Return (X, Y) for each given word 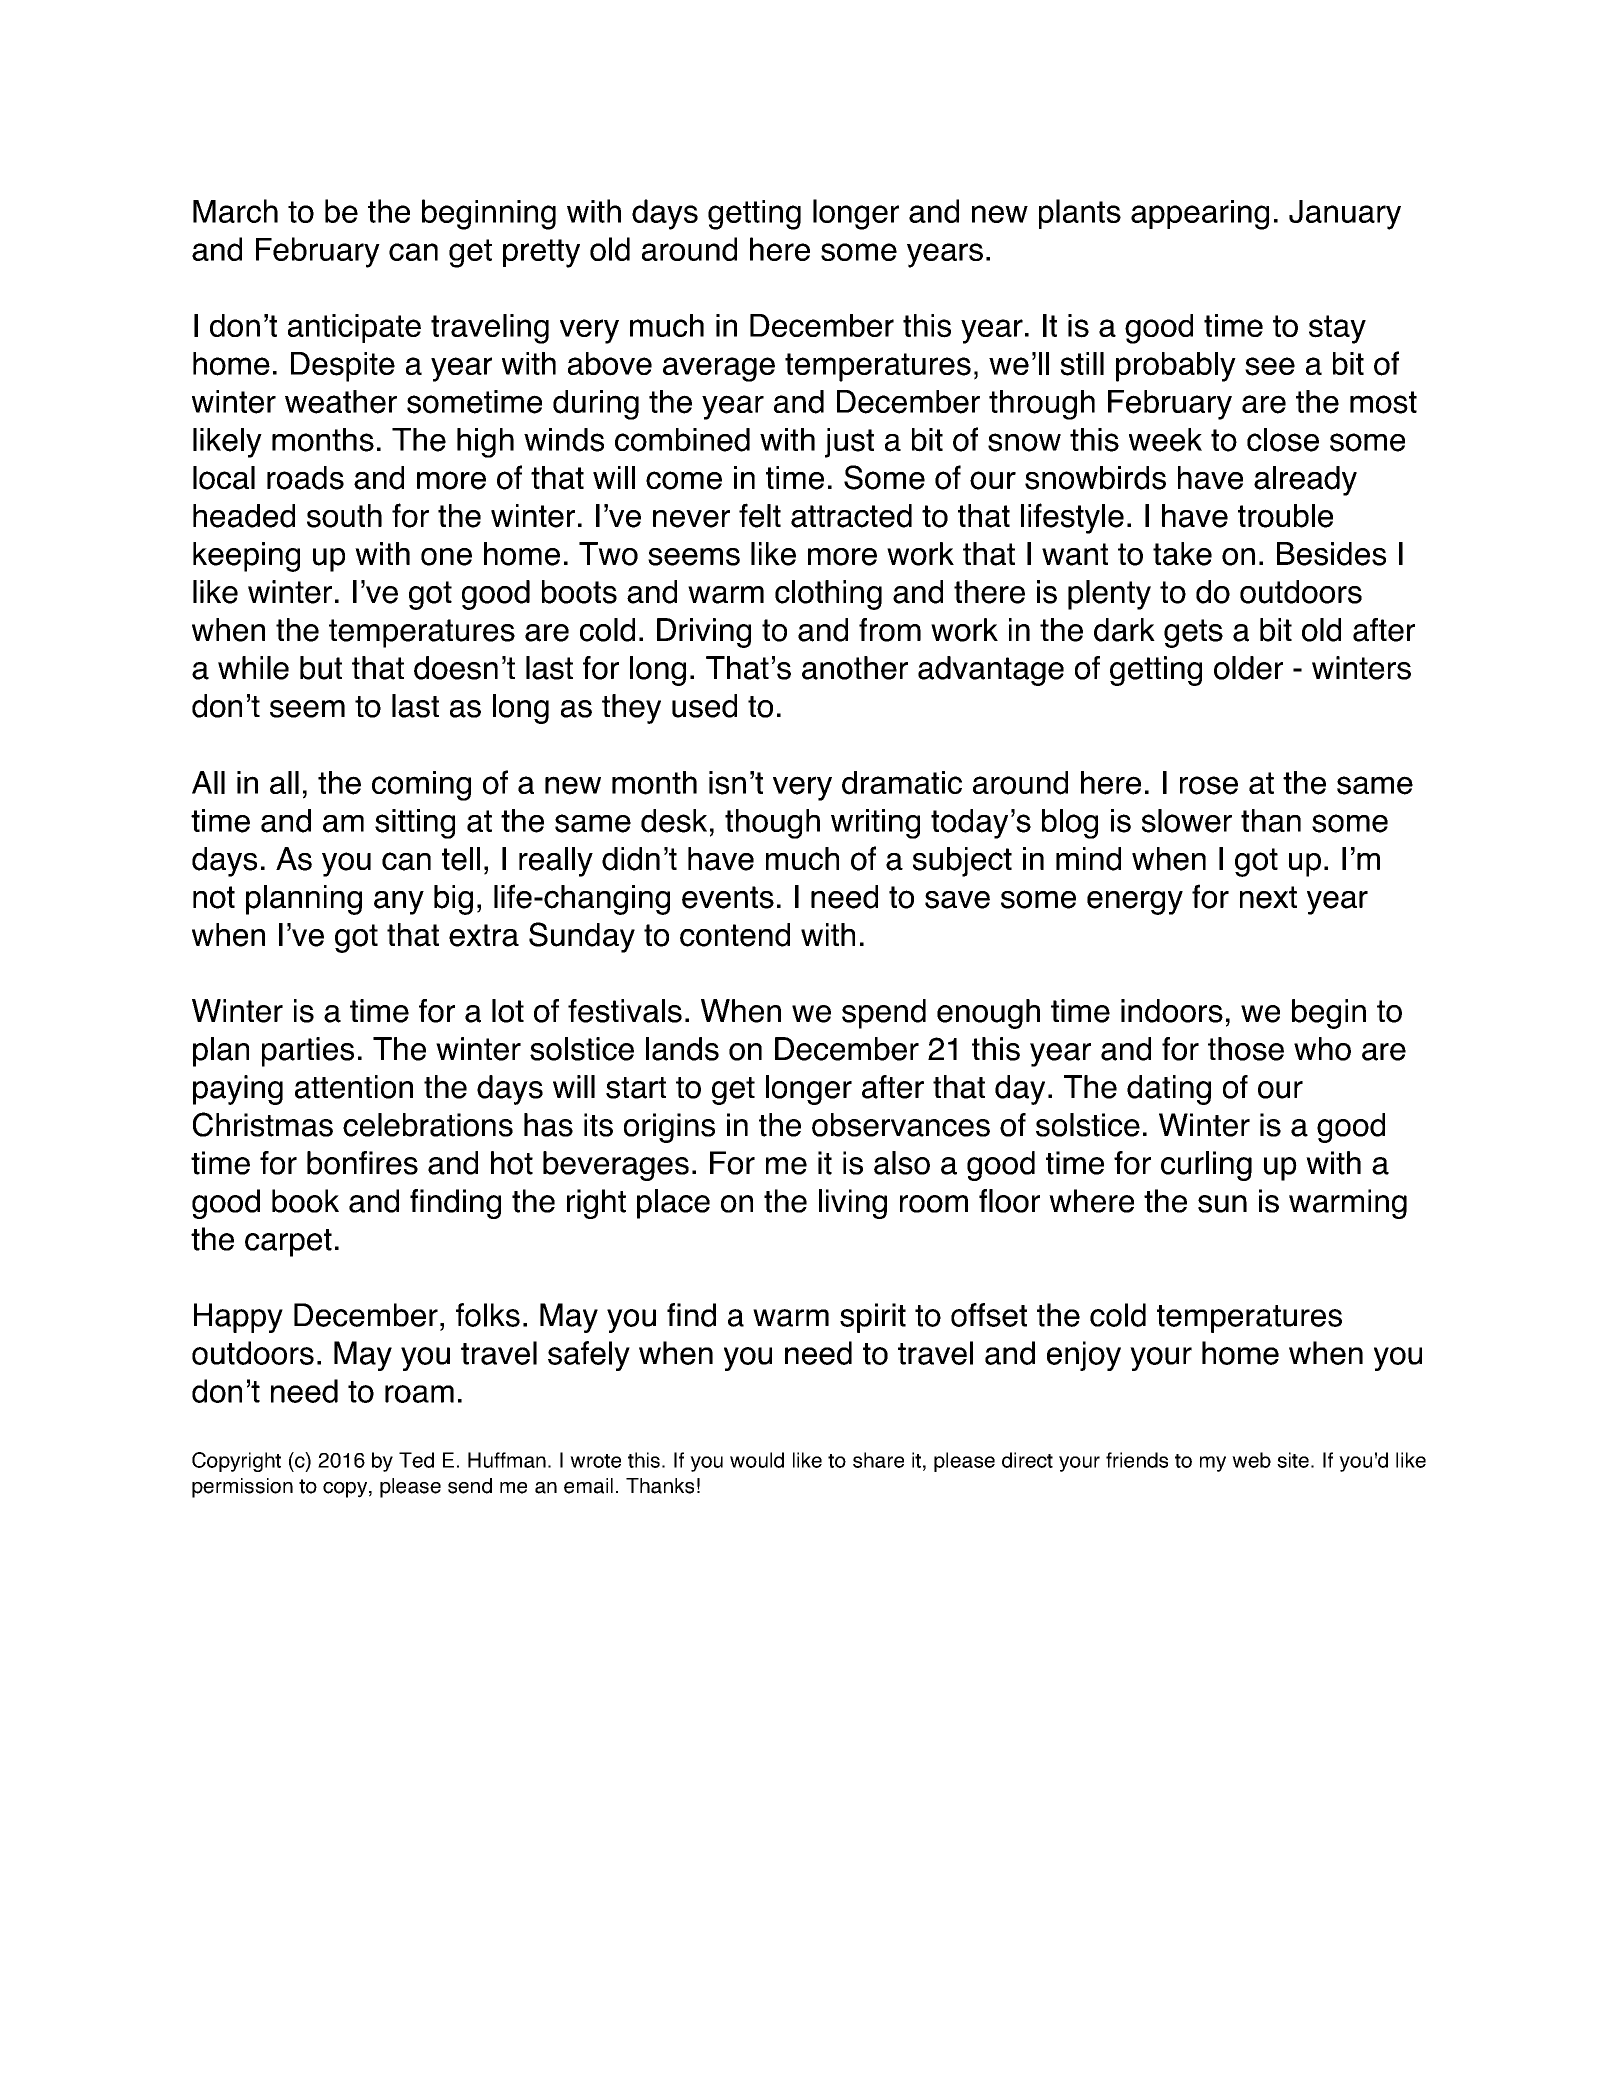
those (1246, 1049)
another (855, 668)
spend (884, 1014)
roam (419, 1394)
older (1248, 668)
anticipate (354, 328)
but (321, 668)
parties (308, 1052)
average (719, 369)
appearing (1200, 215)
